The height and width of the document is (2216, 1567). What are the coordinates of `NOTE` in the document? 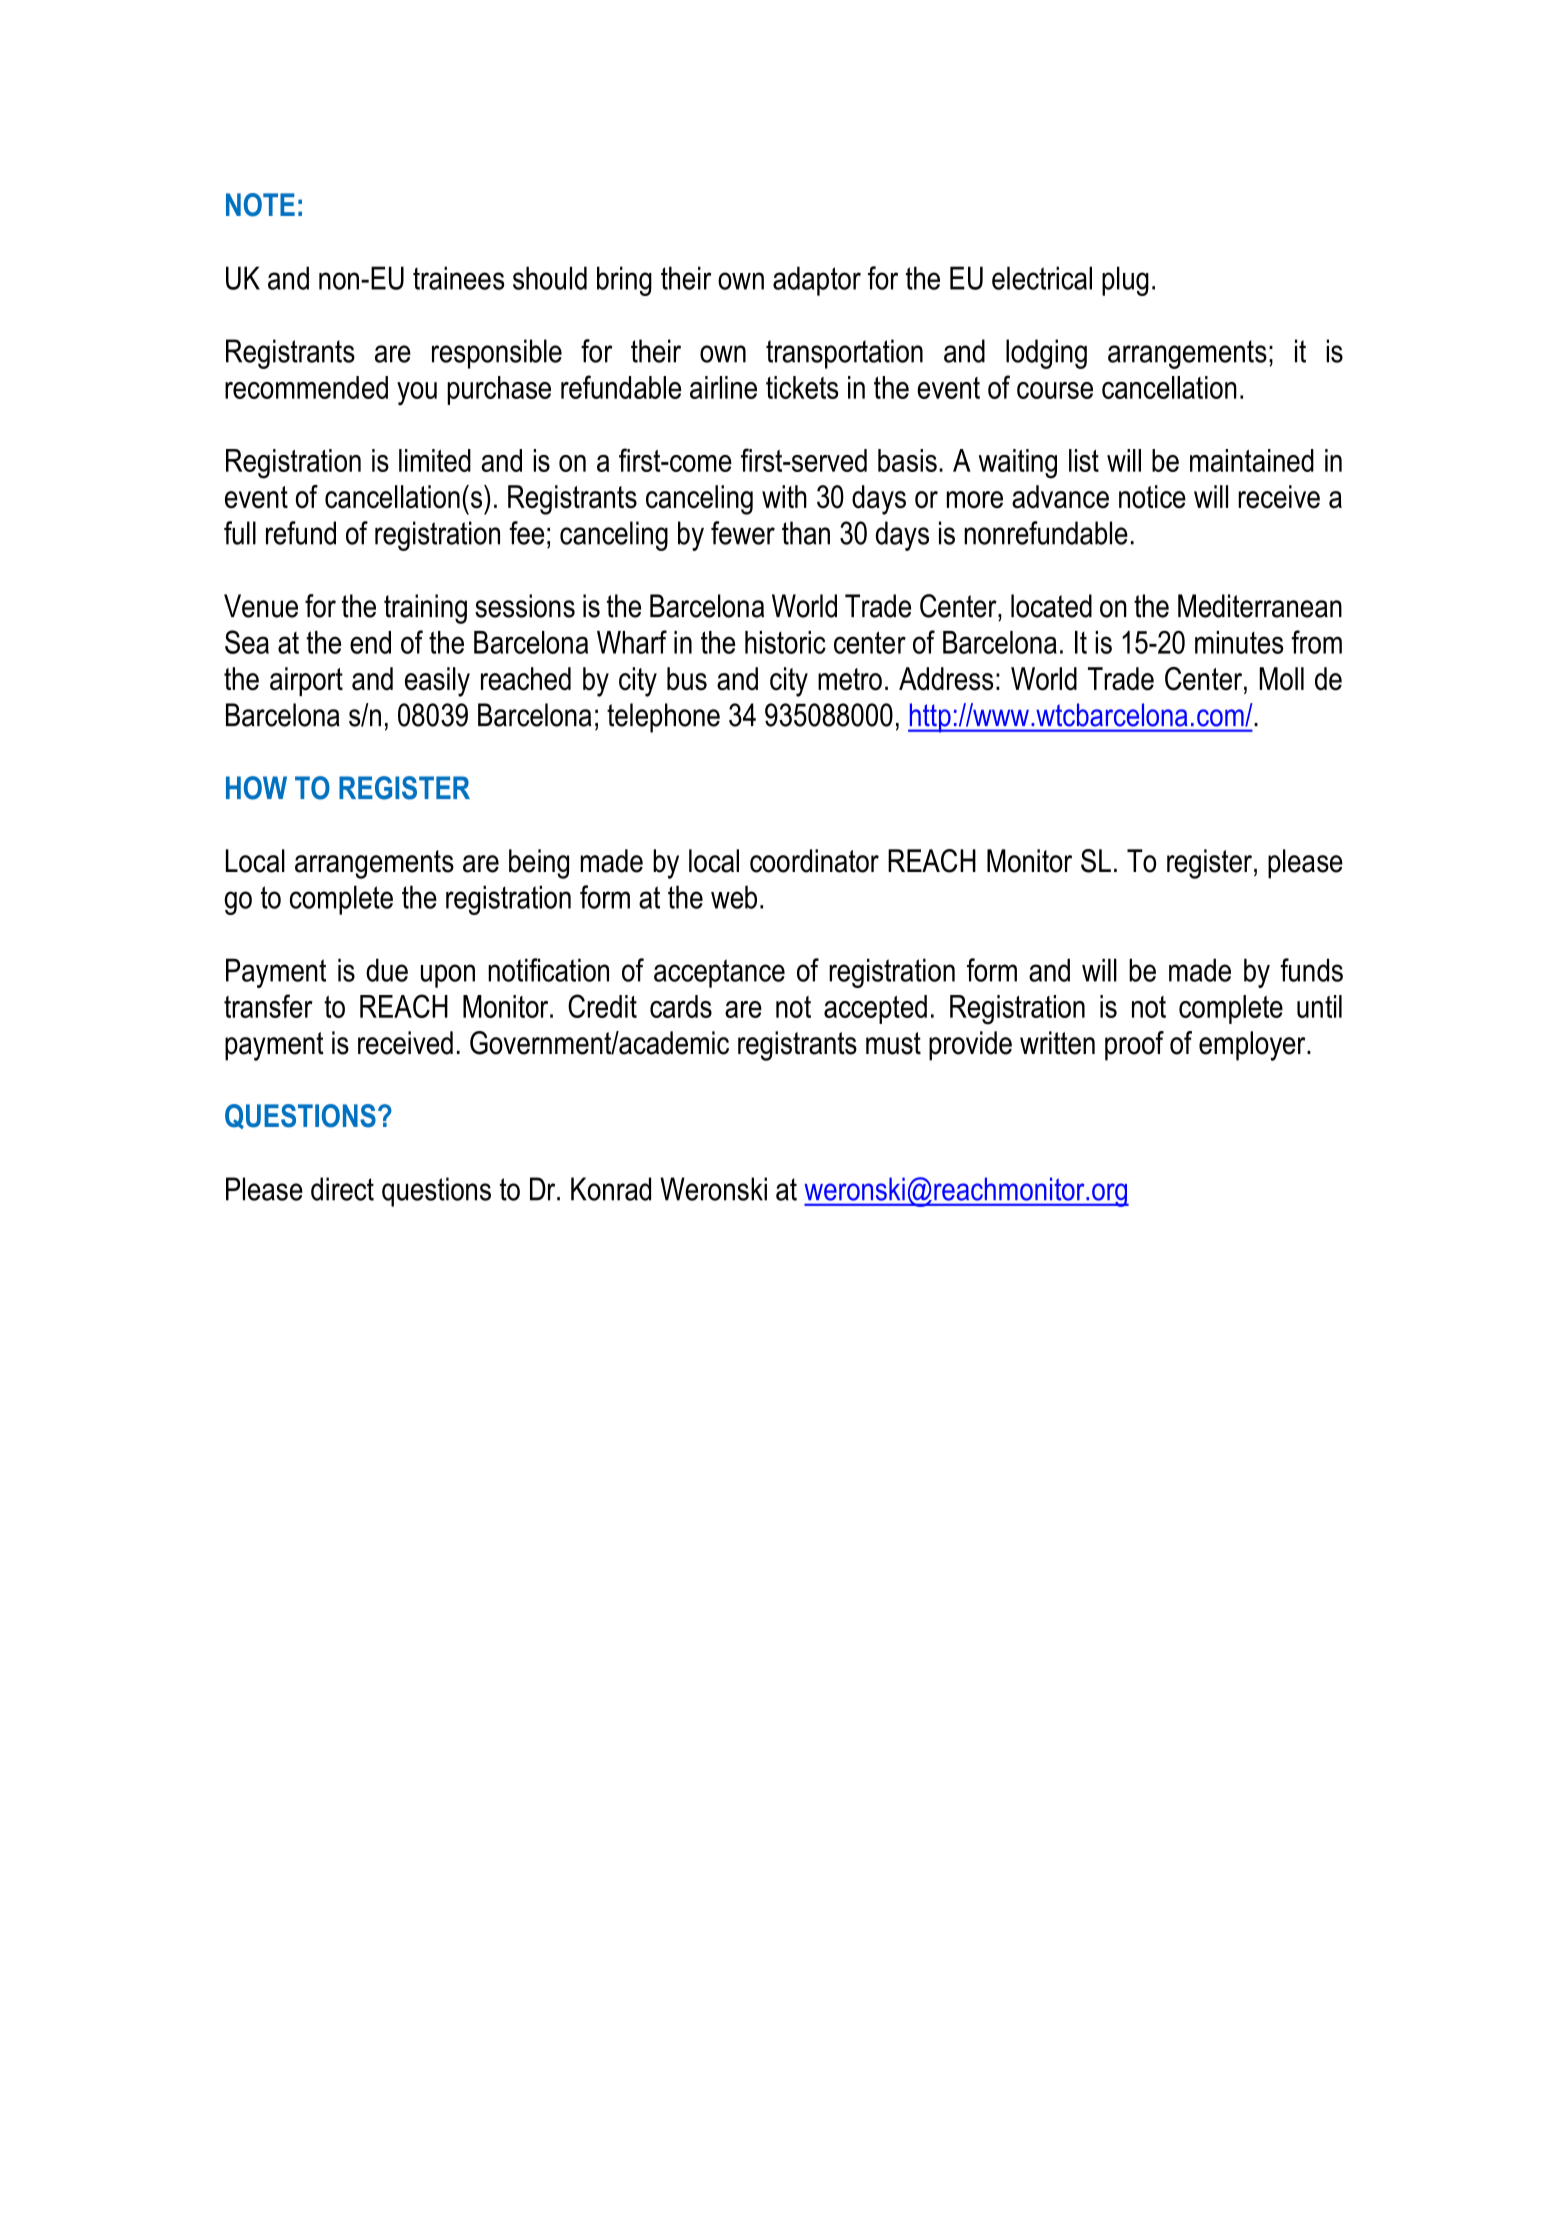 It's located at (260, 205).
